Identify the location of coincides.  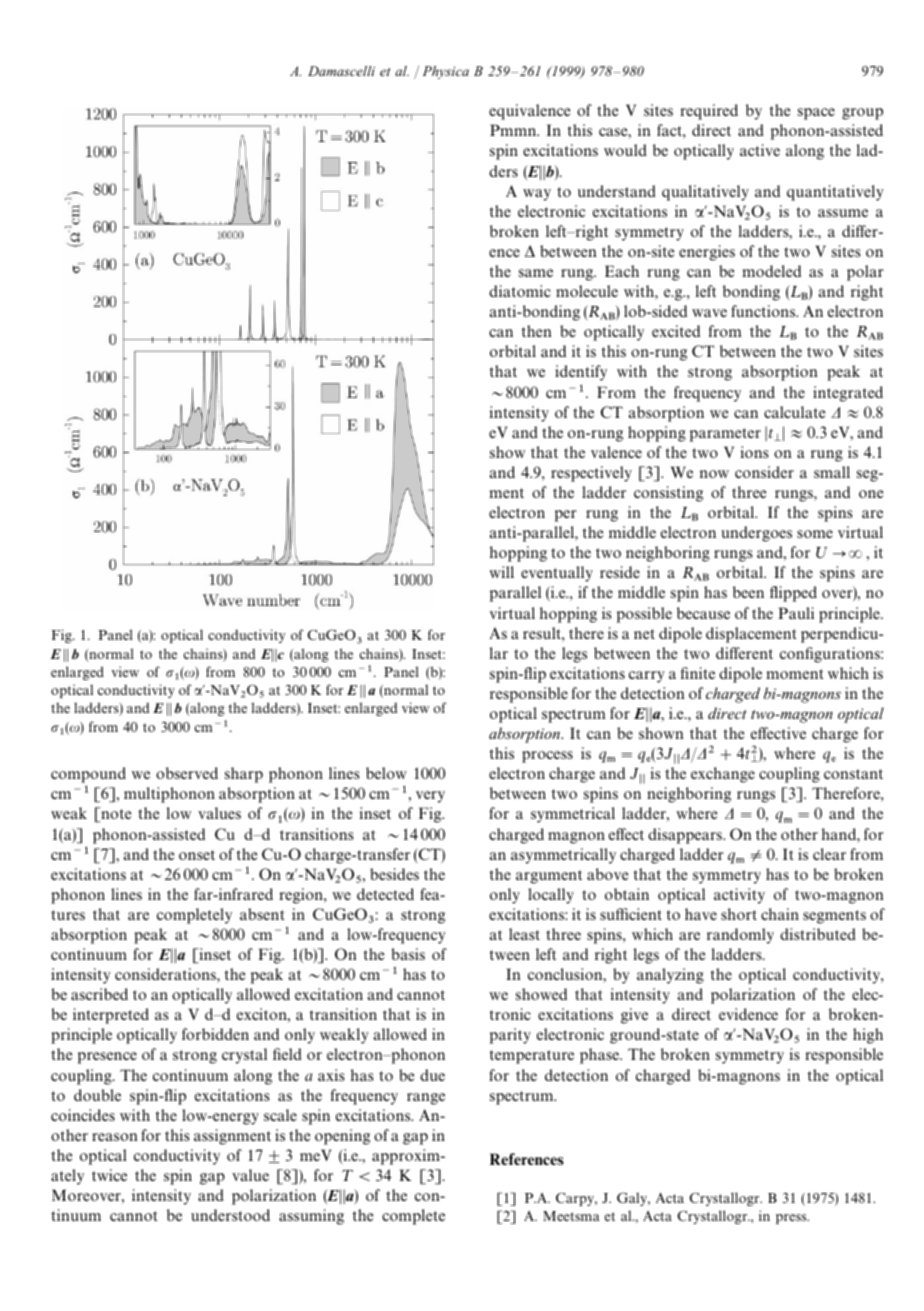
(83, 1115).
